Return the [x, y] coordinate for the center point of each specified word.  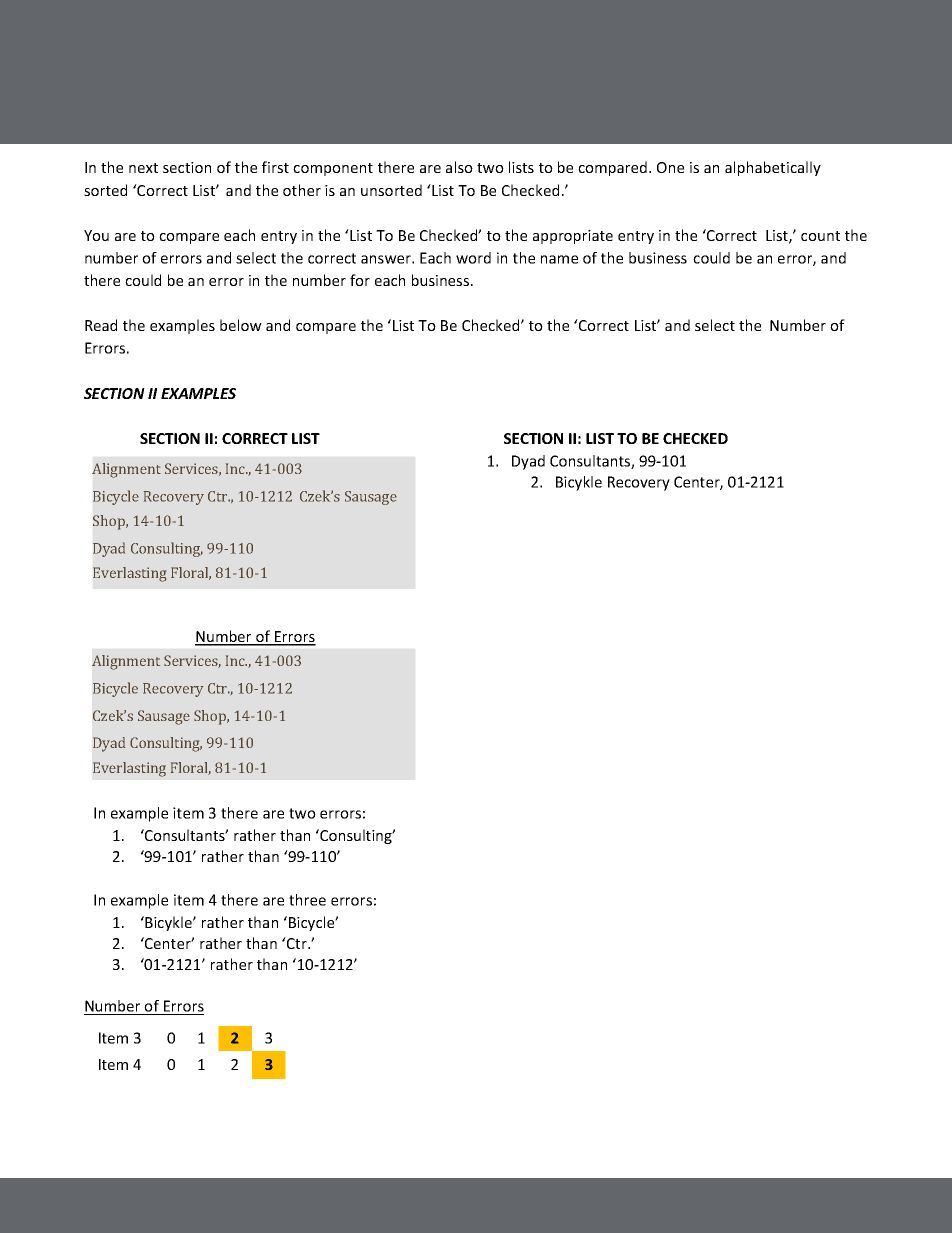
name [559, 259]
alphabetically [773, 168]
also [459, 167]
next [143, 168]
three [307, 900]
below [241, 325]
